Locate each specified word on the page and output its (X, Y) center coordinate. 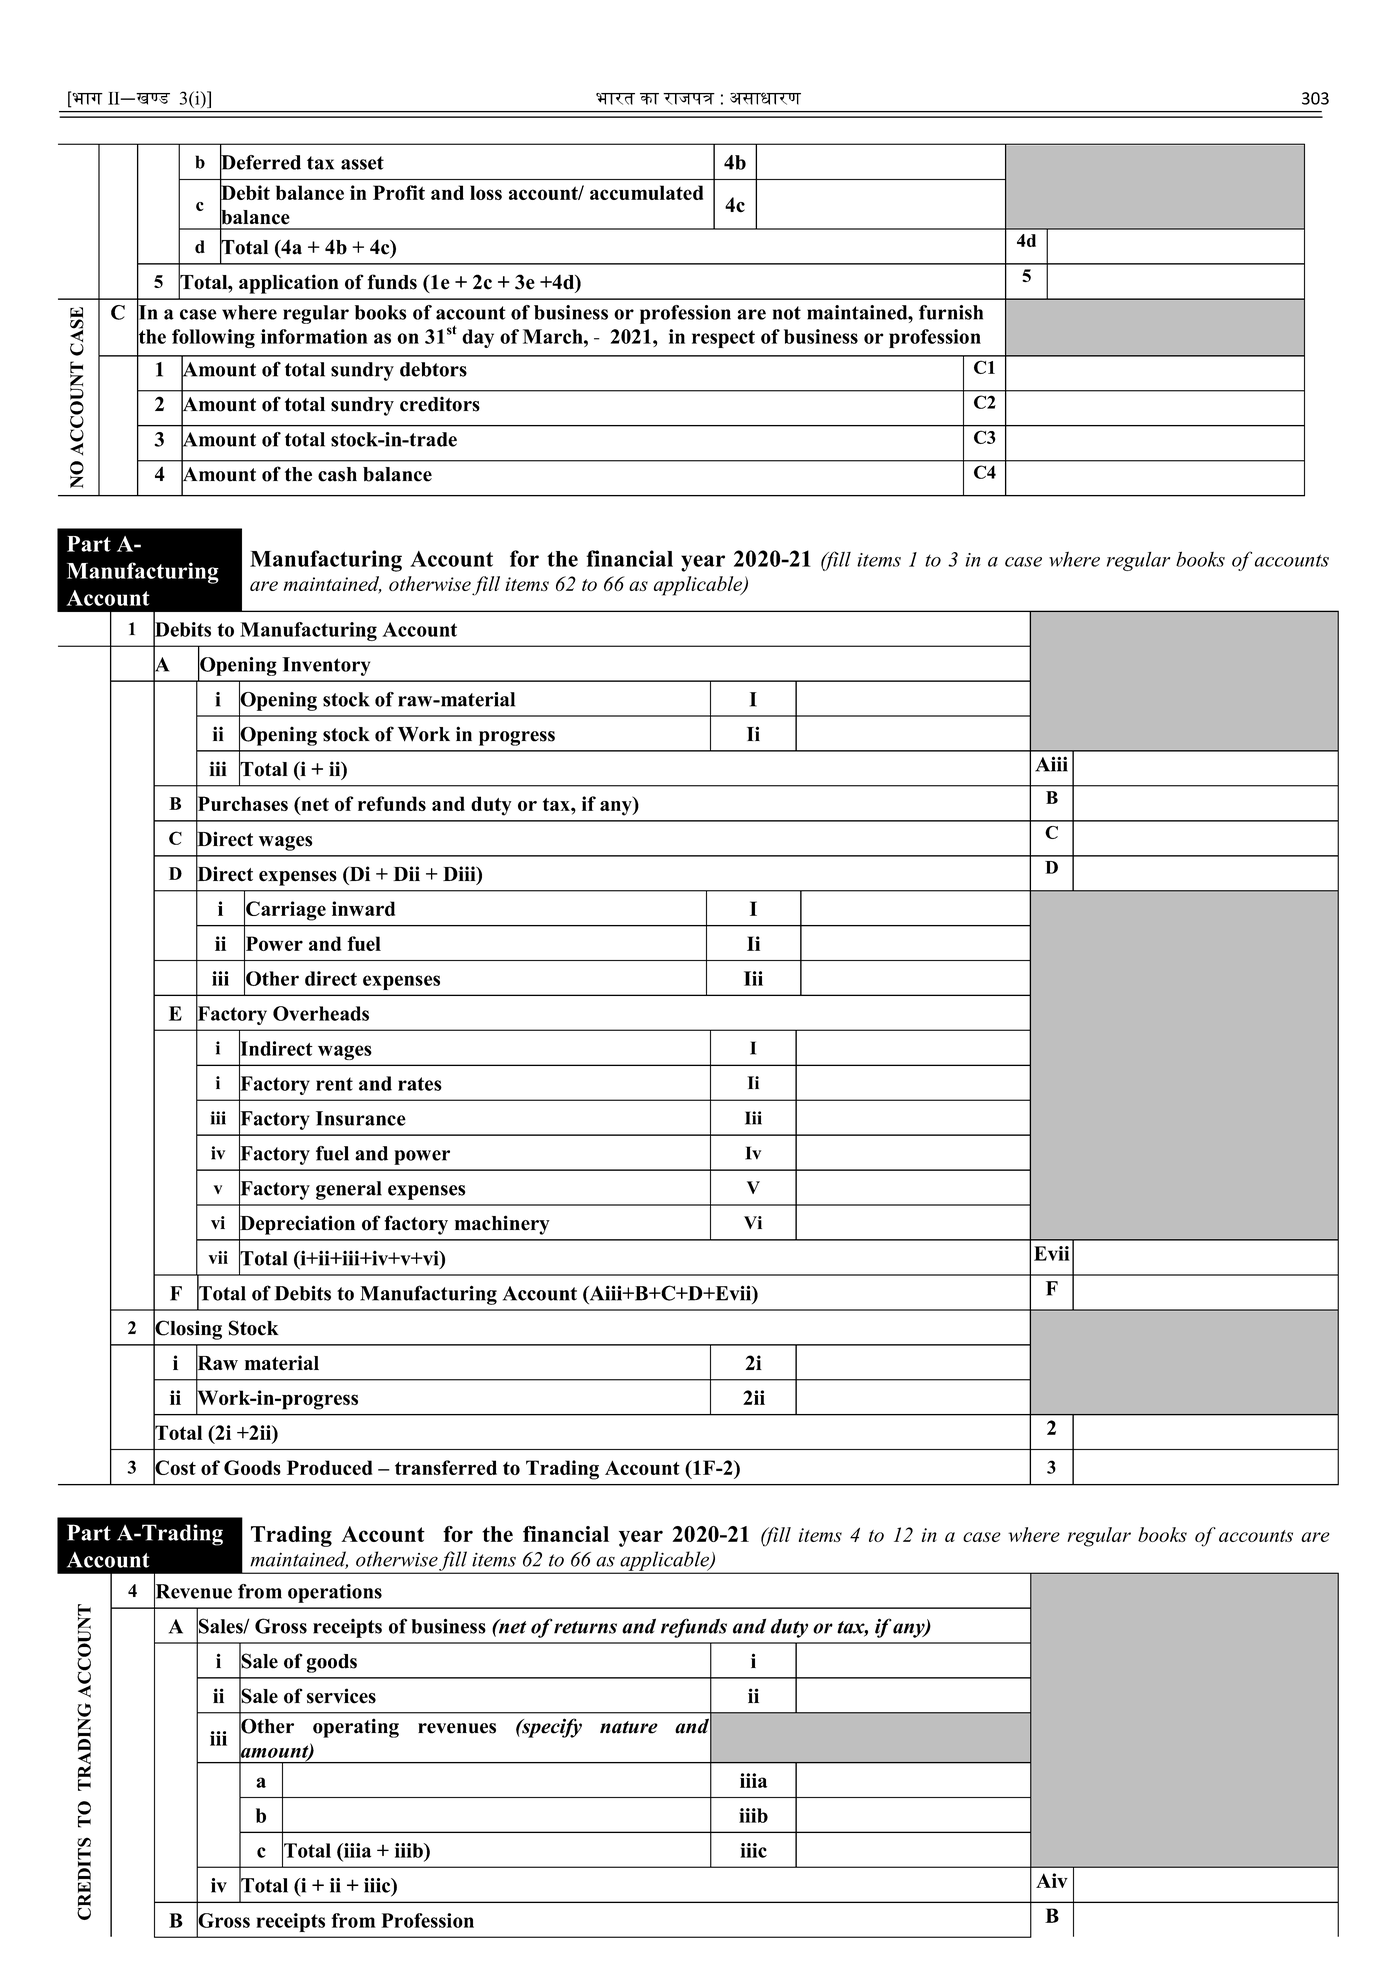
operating (356, 1728)
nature (629, 1727)
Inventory (326, 666)
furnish (951, 312)
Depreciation (297, 1225)
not (787, 313)
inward (363, 908)
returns (585, 1627)
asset (362, 163)
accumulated (646, 192)
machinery (502, 1225)
